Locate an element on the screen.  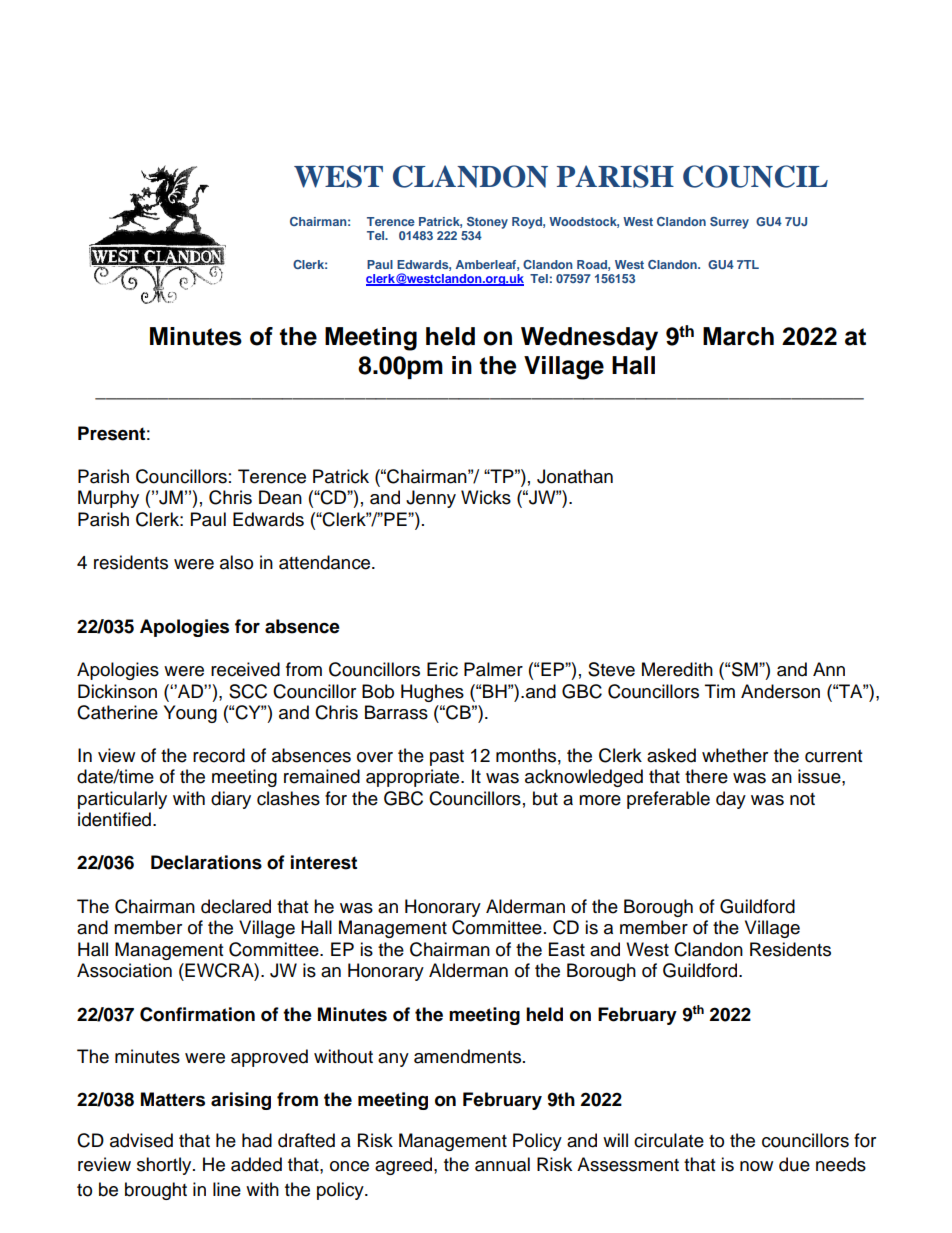
also is located at coordinates (236, 562).
